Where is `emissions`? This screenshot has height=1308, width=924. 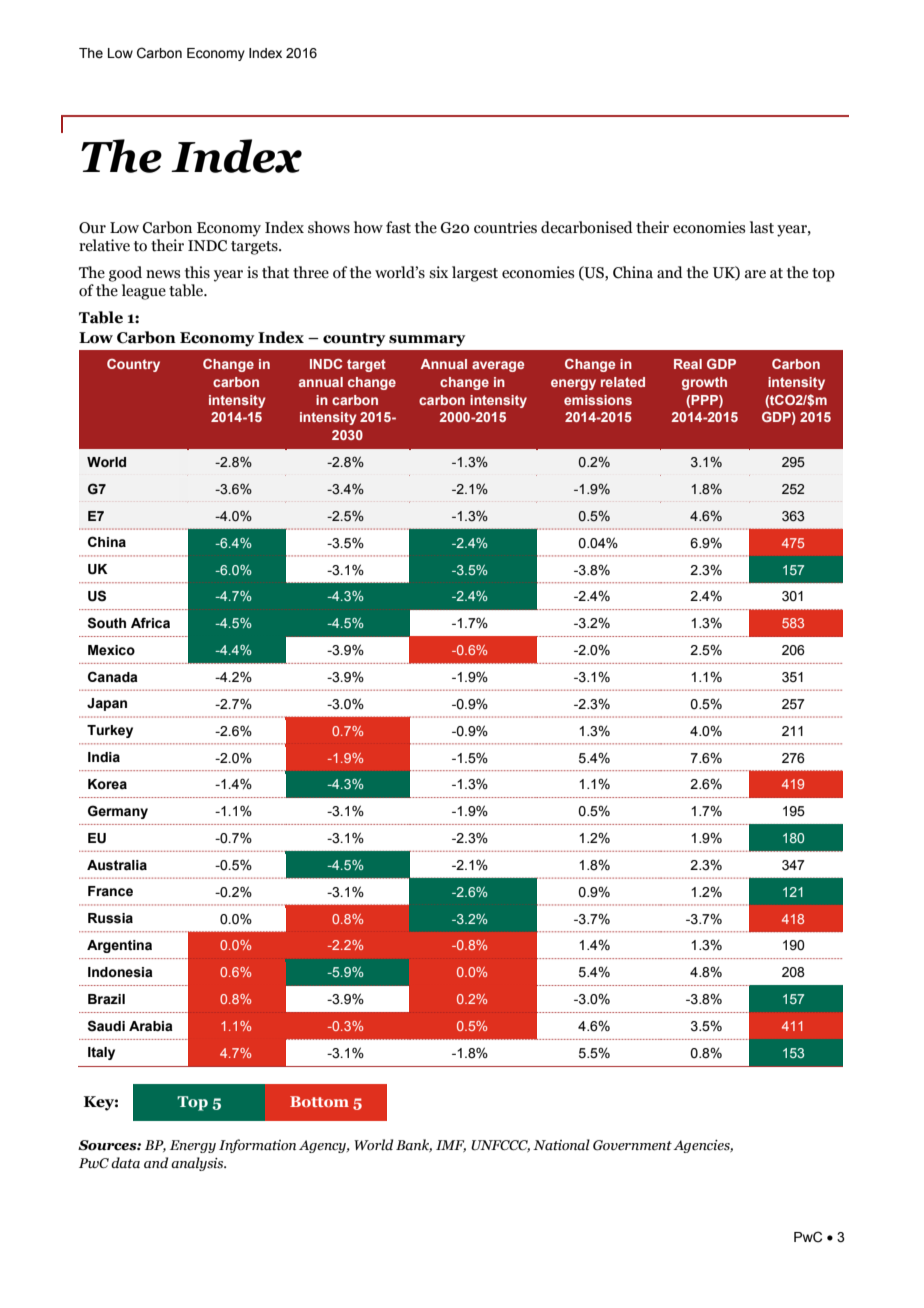 emissions is located at coordinates (598, 400).
